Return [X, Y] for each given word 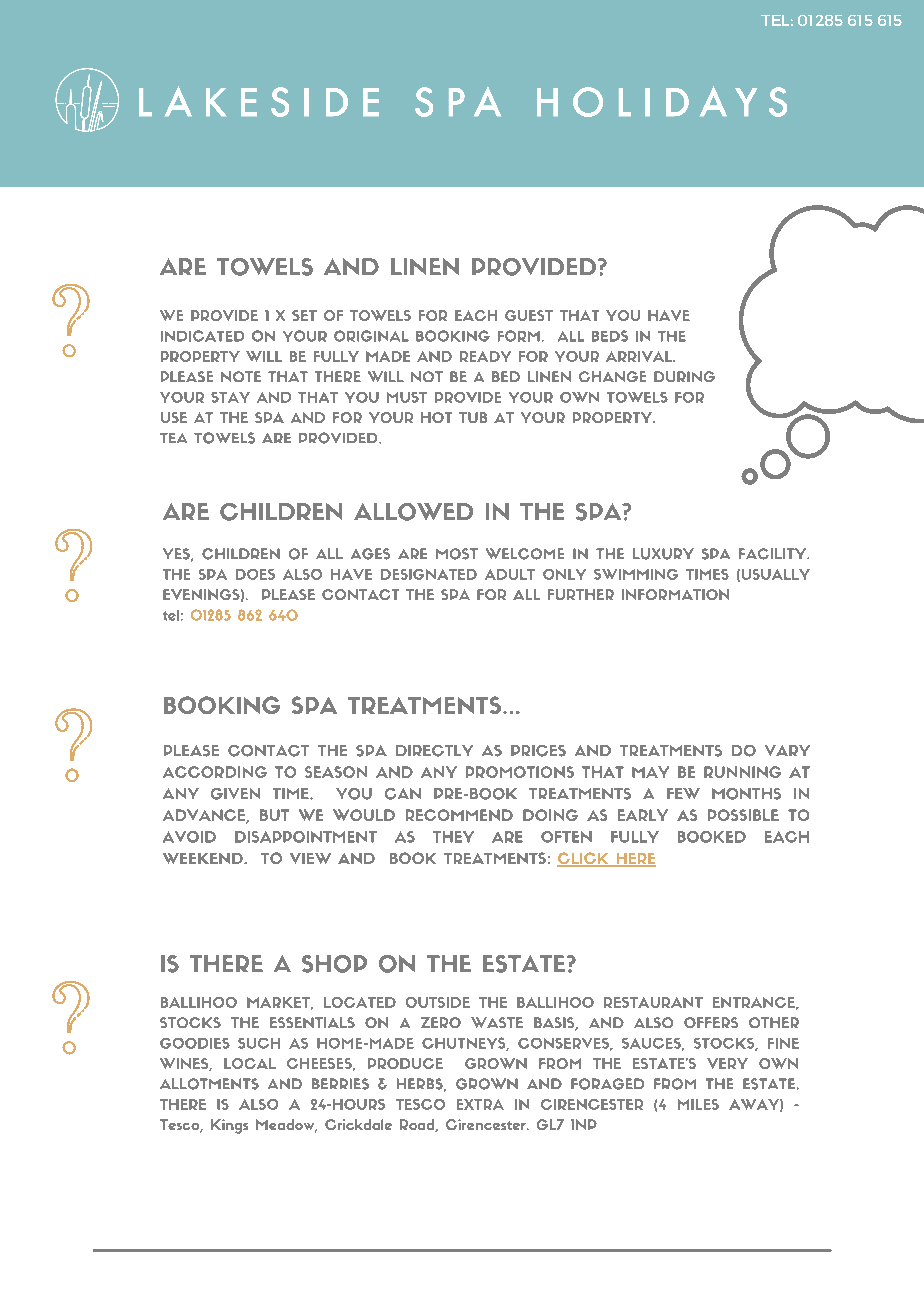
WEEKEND [204, 858]
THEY [453, 837]
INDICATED [202, 336]
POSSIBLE [743, 815]
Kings [229, 1126]
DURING [684, 376]
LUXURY [663, 554]
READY [485, 356]
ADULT [510, 574]
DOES [255, 574]
